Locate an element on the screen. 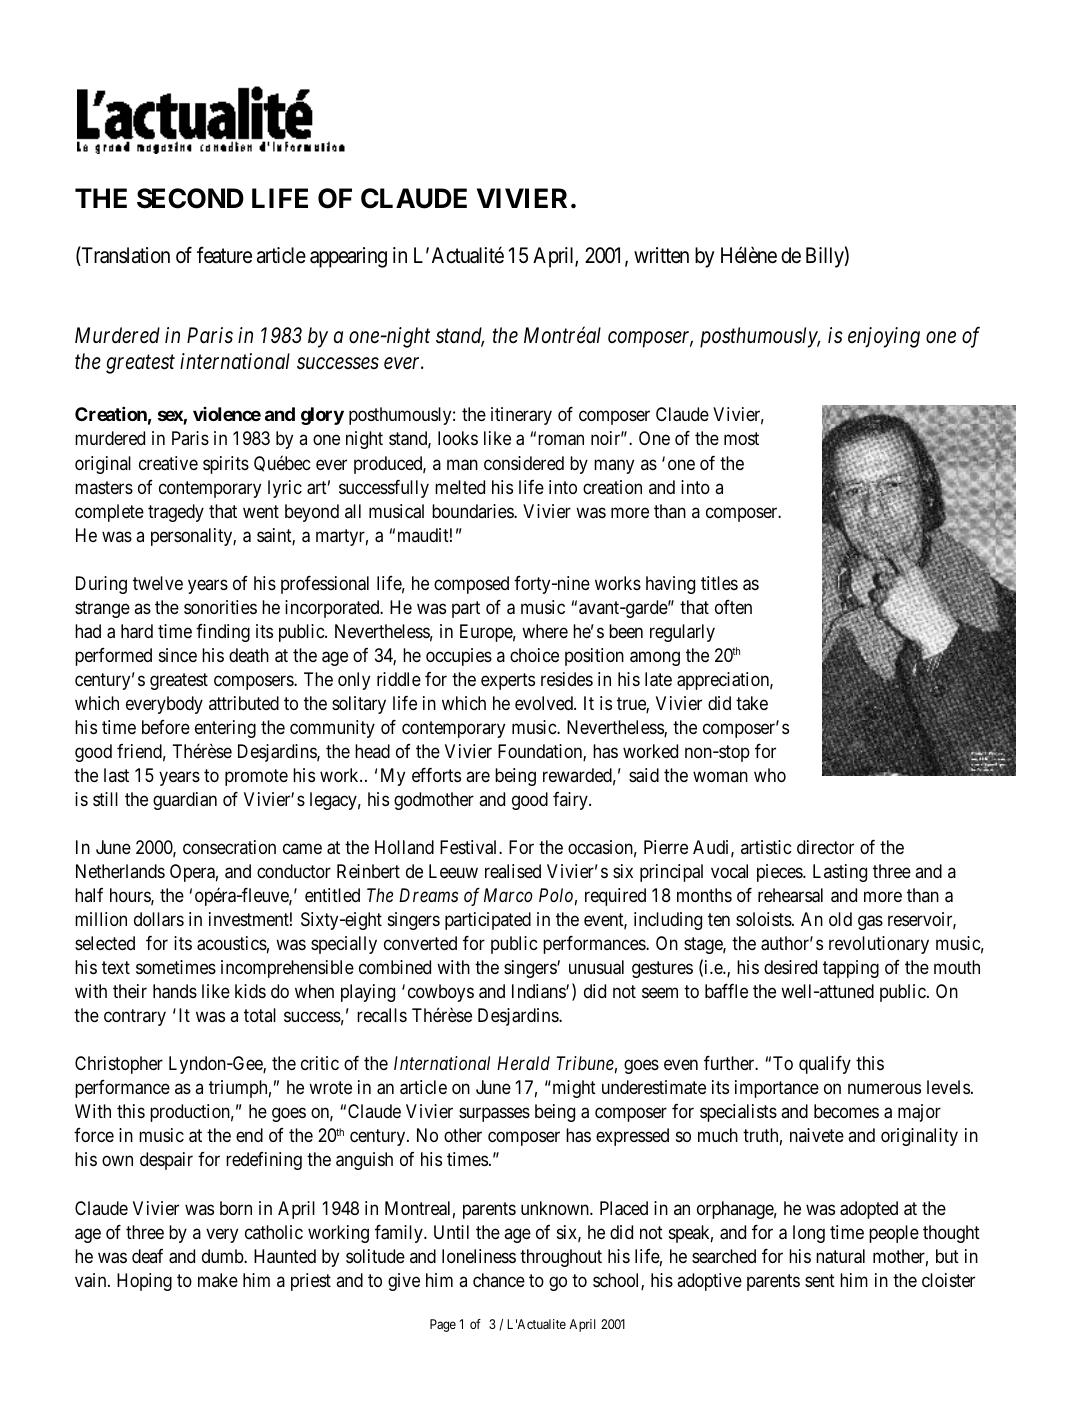 The width and height of the screenshot is (1089, 1410). chance is located at coordinates (499, 1280).
